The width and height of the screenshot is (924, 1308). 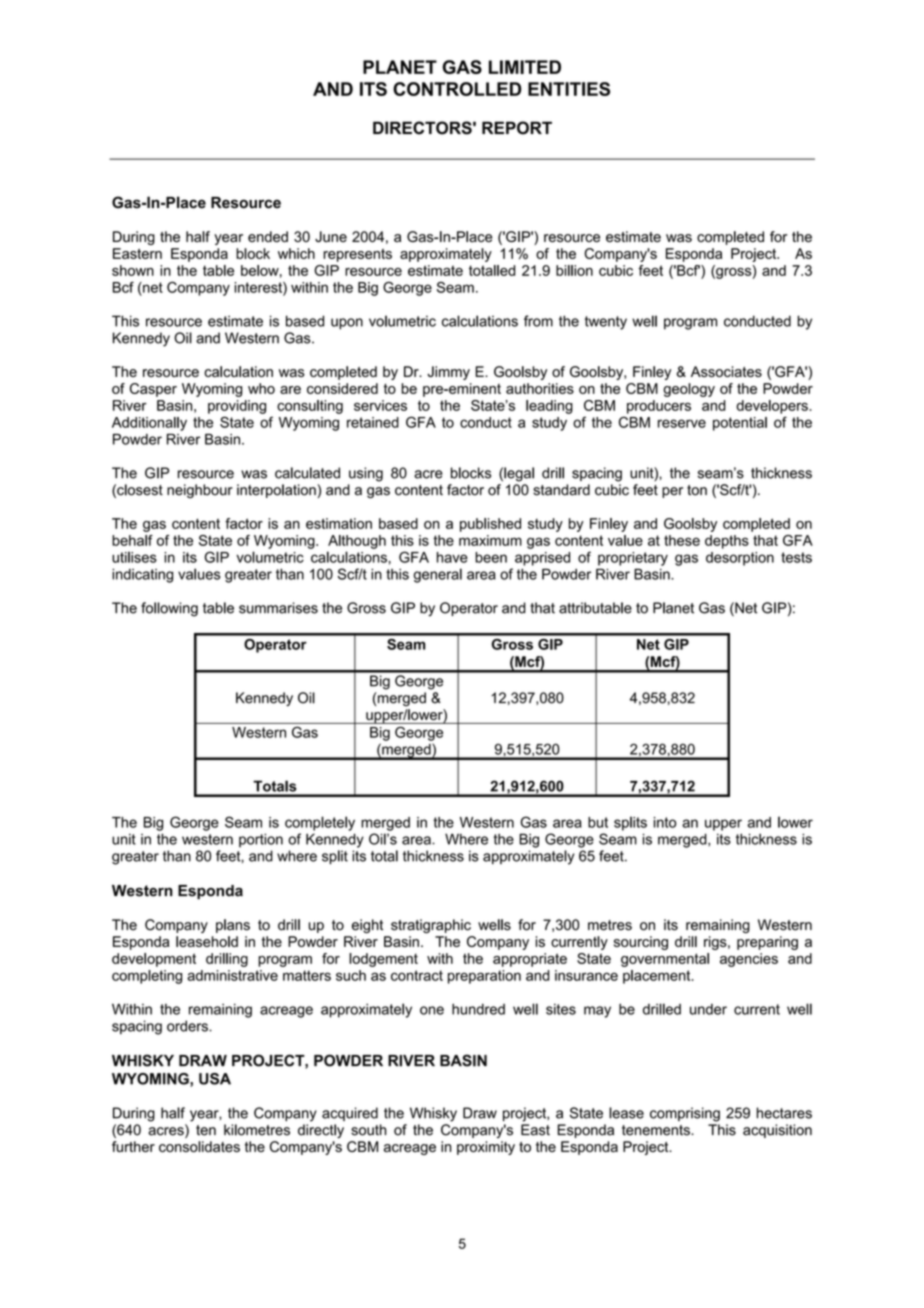 What do you see at coordinates (457, 89) in the screenshot?
I see `CONTROLLED` at bounding box center [457, 89].
